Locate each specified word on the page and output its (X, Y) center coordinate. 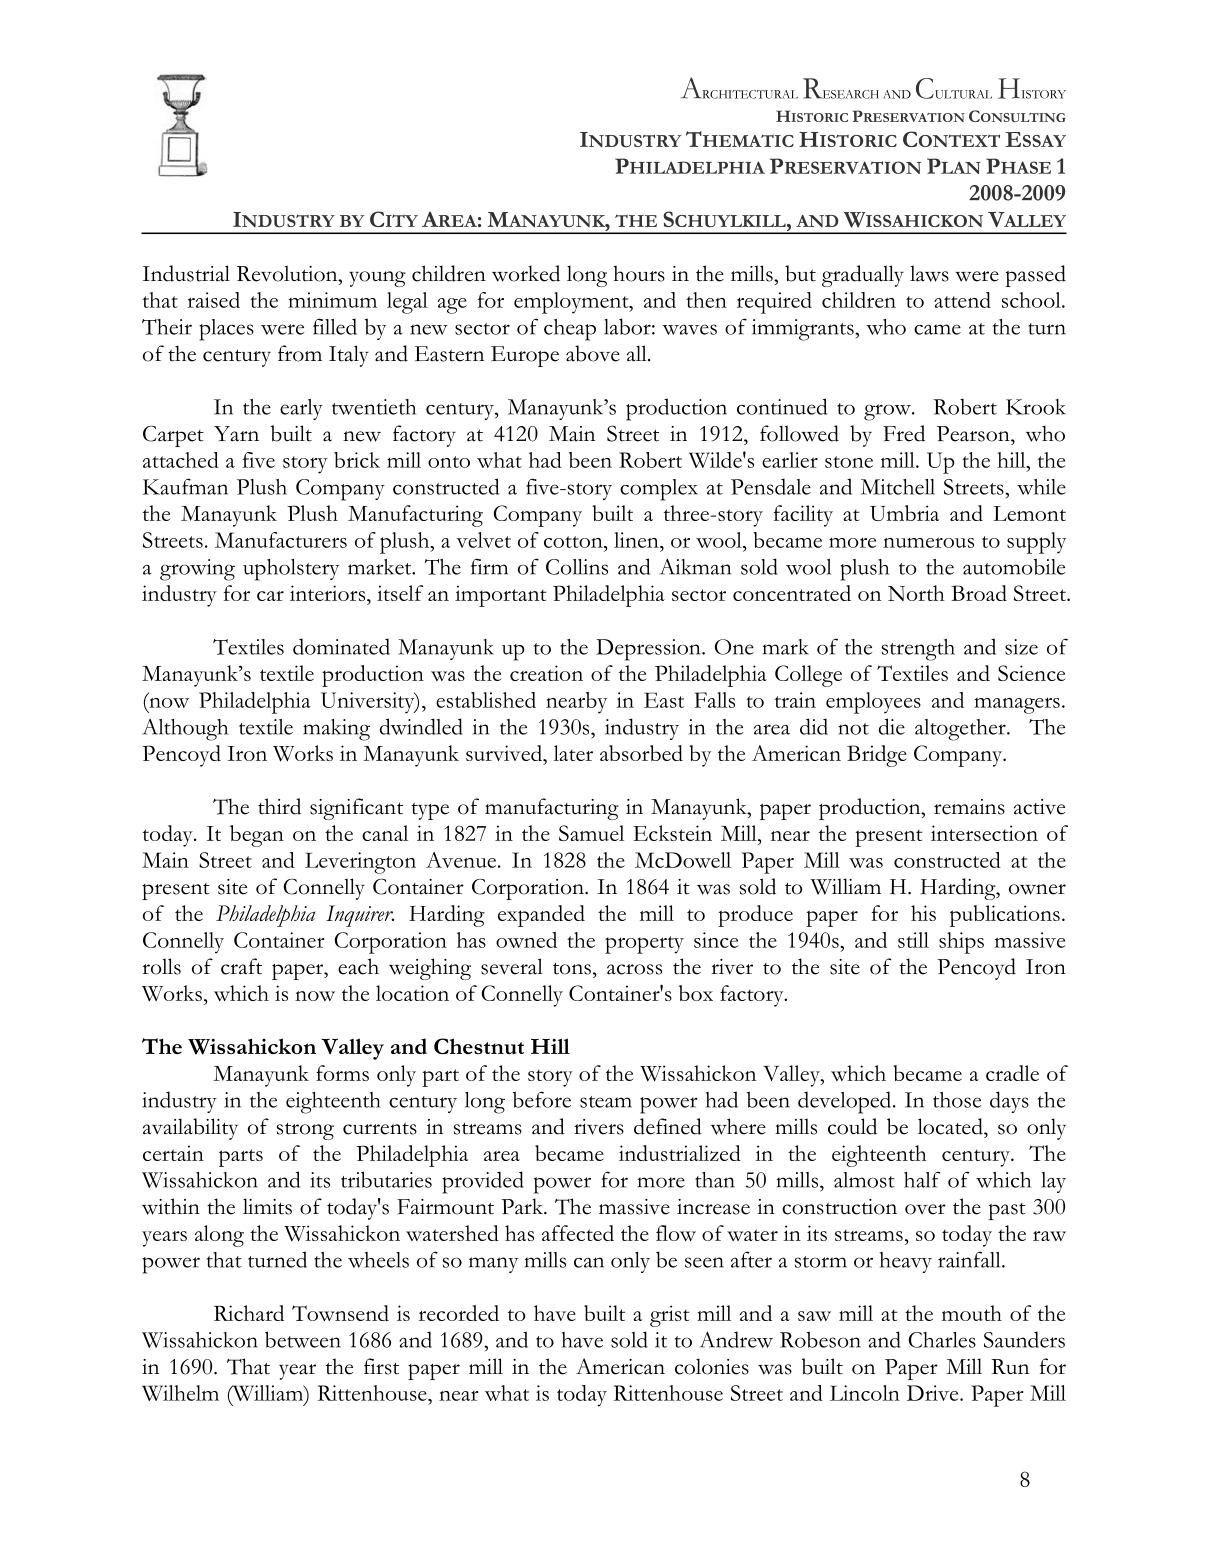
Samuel (591, 833)
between (303, 1339)
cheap (570, 330)
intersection (984, 833)
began (257, 836)
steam (606, 1102)
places (226, 330)
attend (962, 300)
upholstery (291, 570)
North (916, 593)
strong (305, 1131)
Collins (577, 567)
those (957, 1100)
